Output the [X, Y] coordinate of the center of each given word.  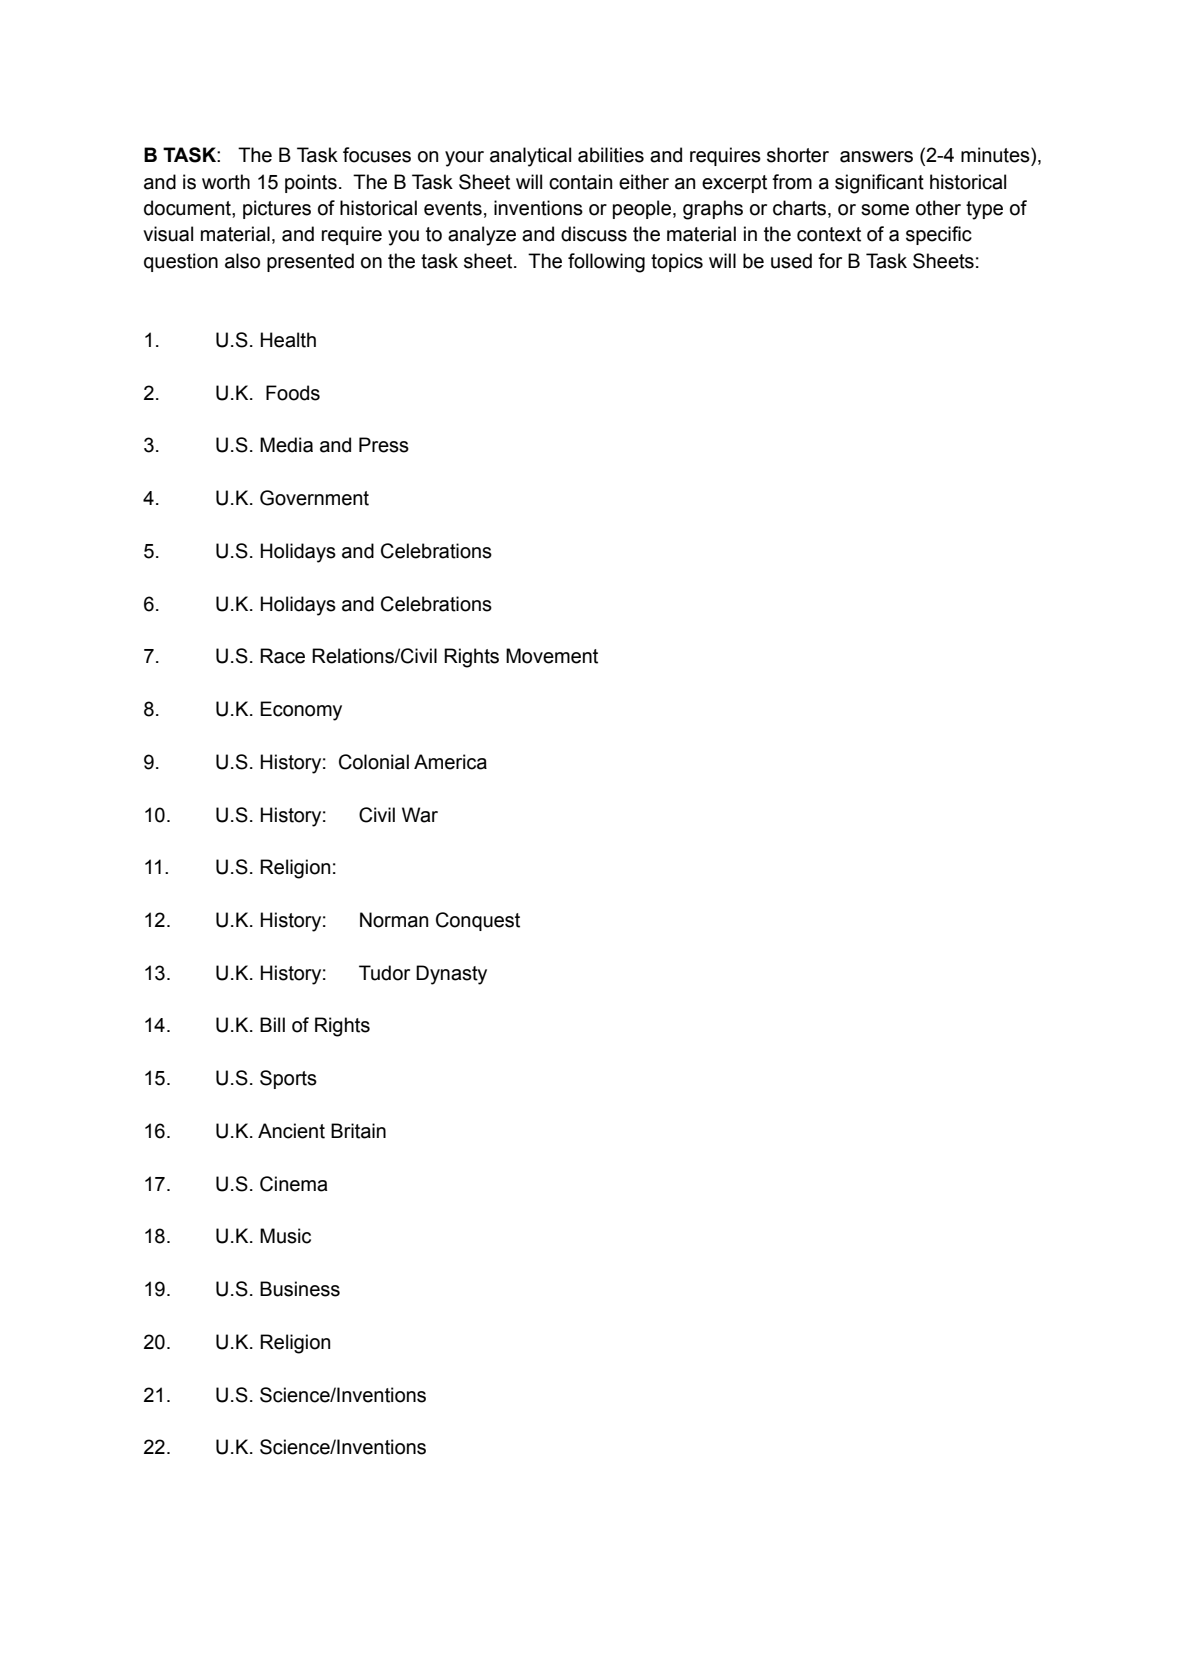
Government [314, 498]
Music [285, 1236]
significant [879, 184]
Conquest [478, 921]
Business [300, 1289]
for [830, 261]
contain [580, 182]
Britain [358, 1131]
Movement [552, 656]
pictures [277, 209]
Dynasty [451, 975]
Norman [394, 920]
